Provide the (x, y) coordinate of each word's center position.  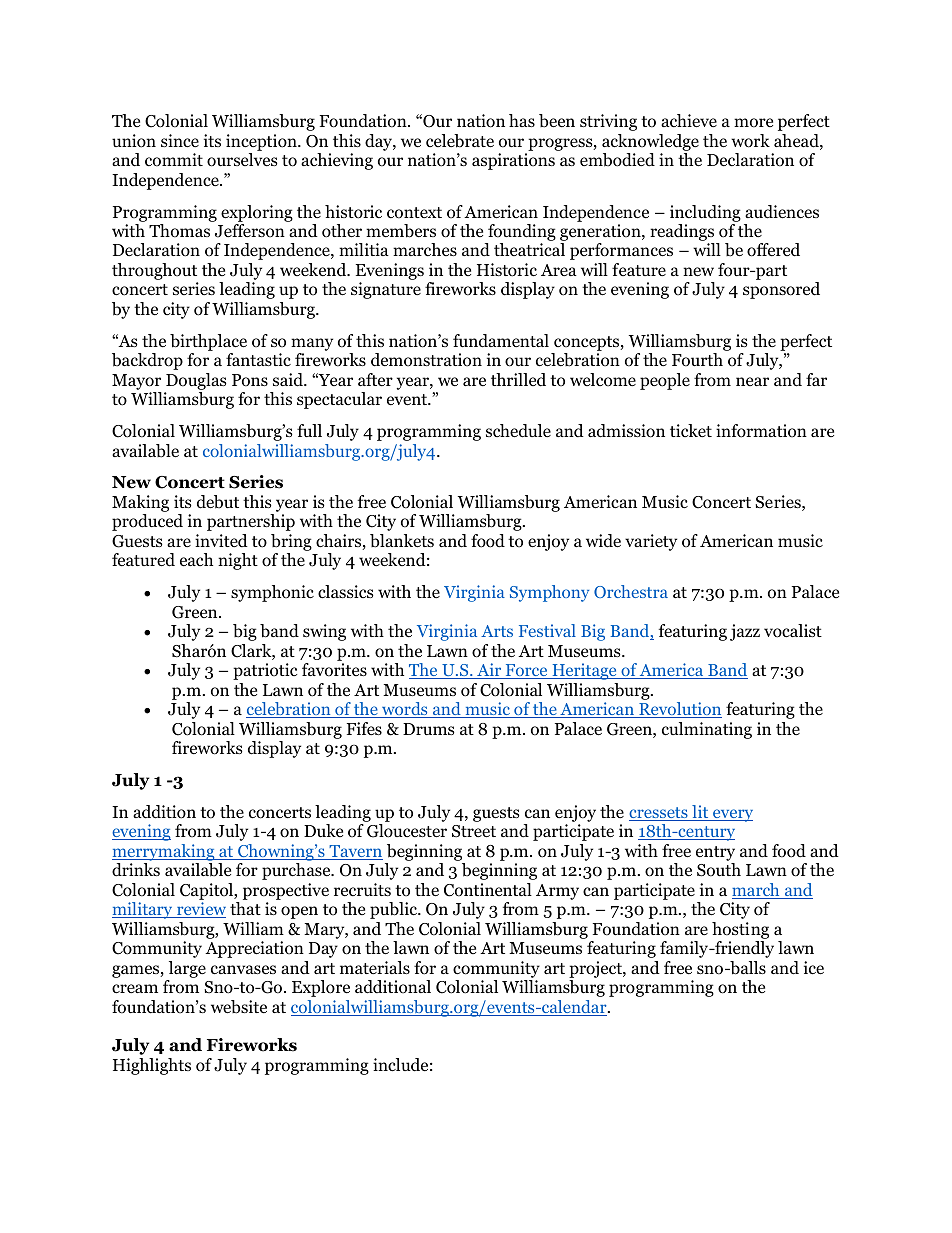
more (753, 123)
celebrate (460, 141)
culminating (707, 730)
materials (375, 967)
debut (218, 502)
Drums (429, 729)
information (761, 431)
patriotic (265, 671)
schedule (518, 431)
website (239, 1007)
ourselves (242, 160)
